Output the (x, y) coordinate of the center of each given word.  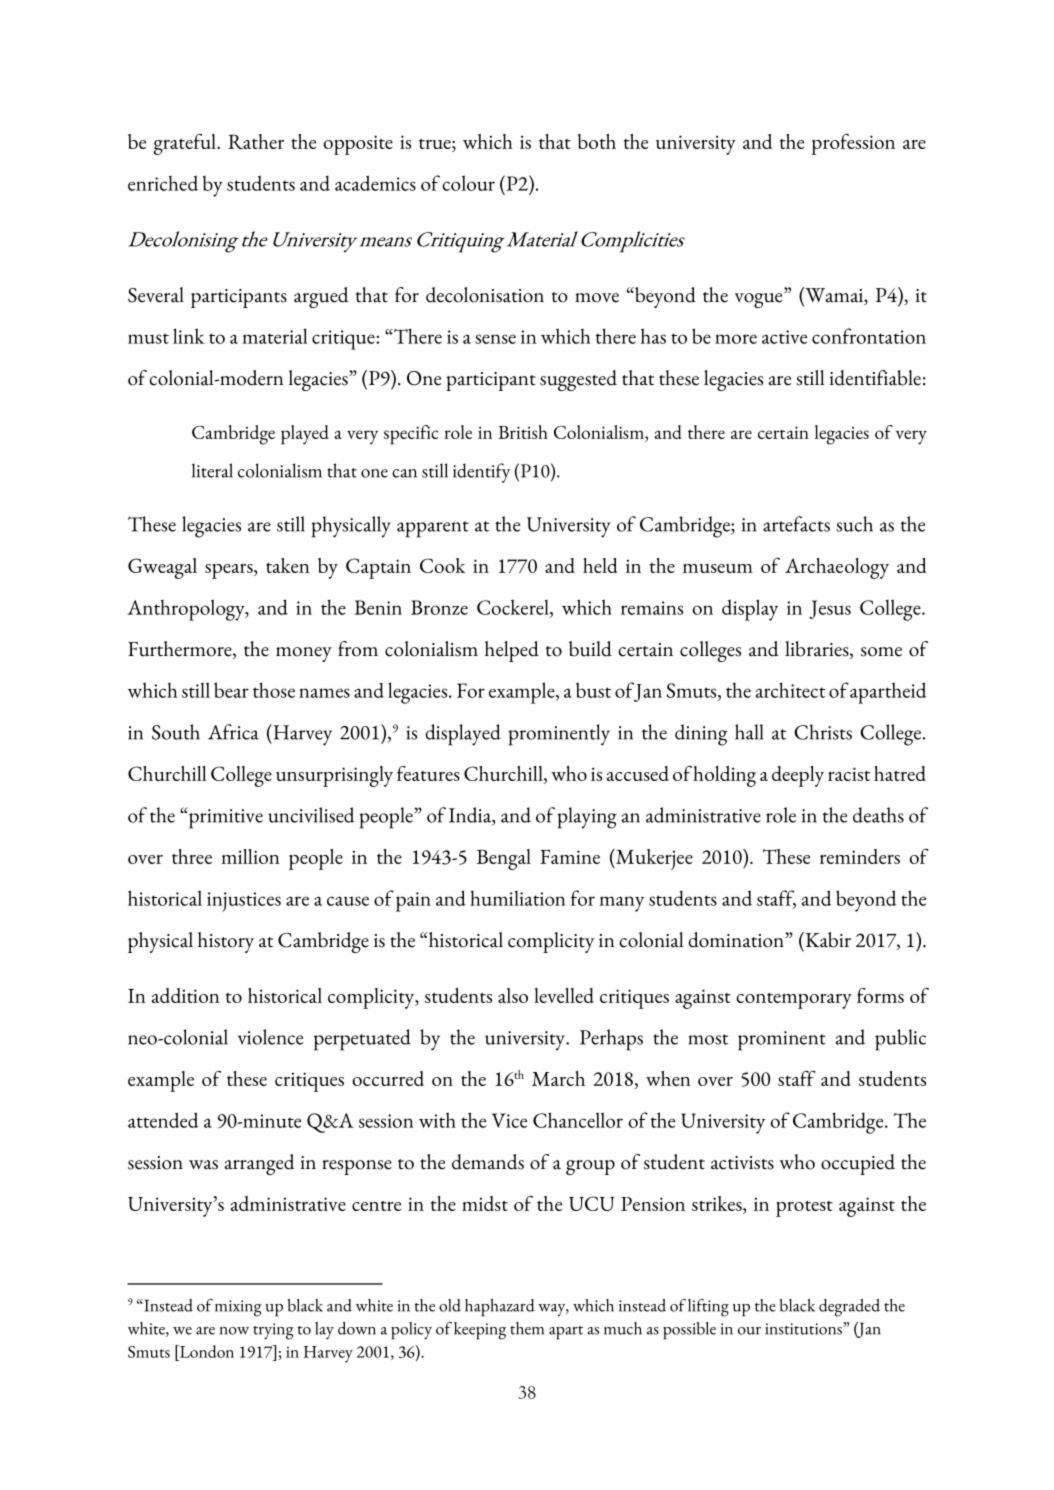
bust (593, 690)
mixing (238, 1308)
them (527, 1328)
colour (468, 183)
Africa (233, 732)
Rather (256, 141)
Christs (823, 732)
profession (853, 144)
